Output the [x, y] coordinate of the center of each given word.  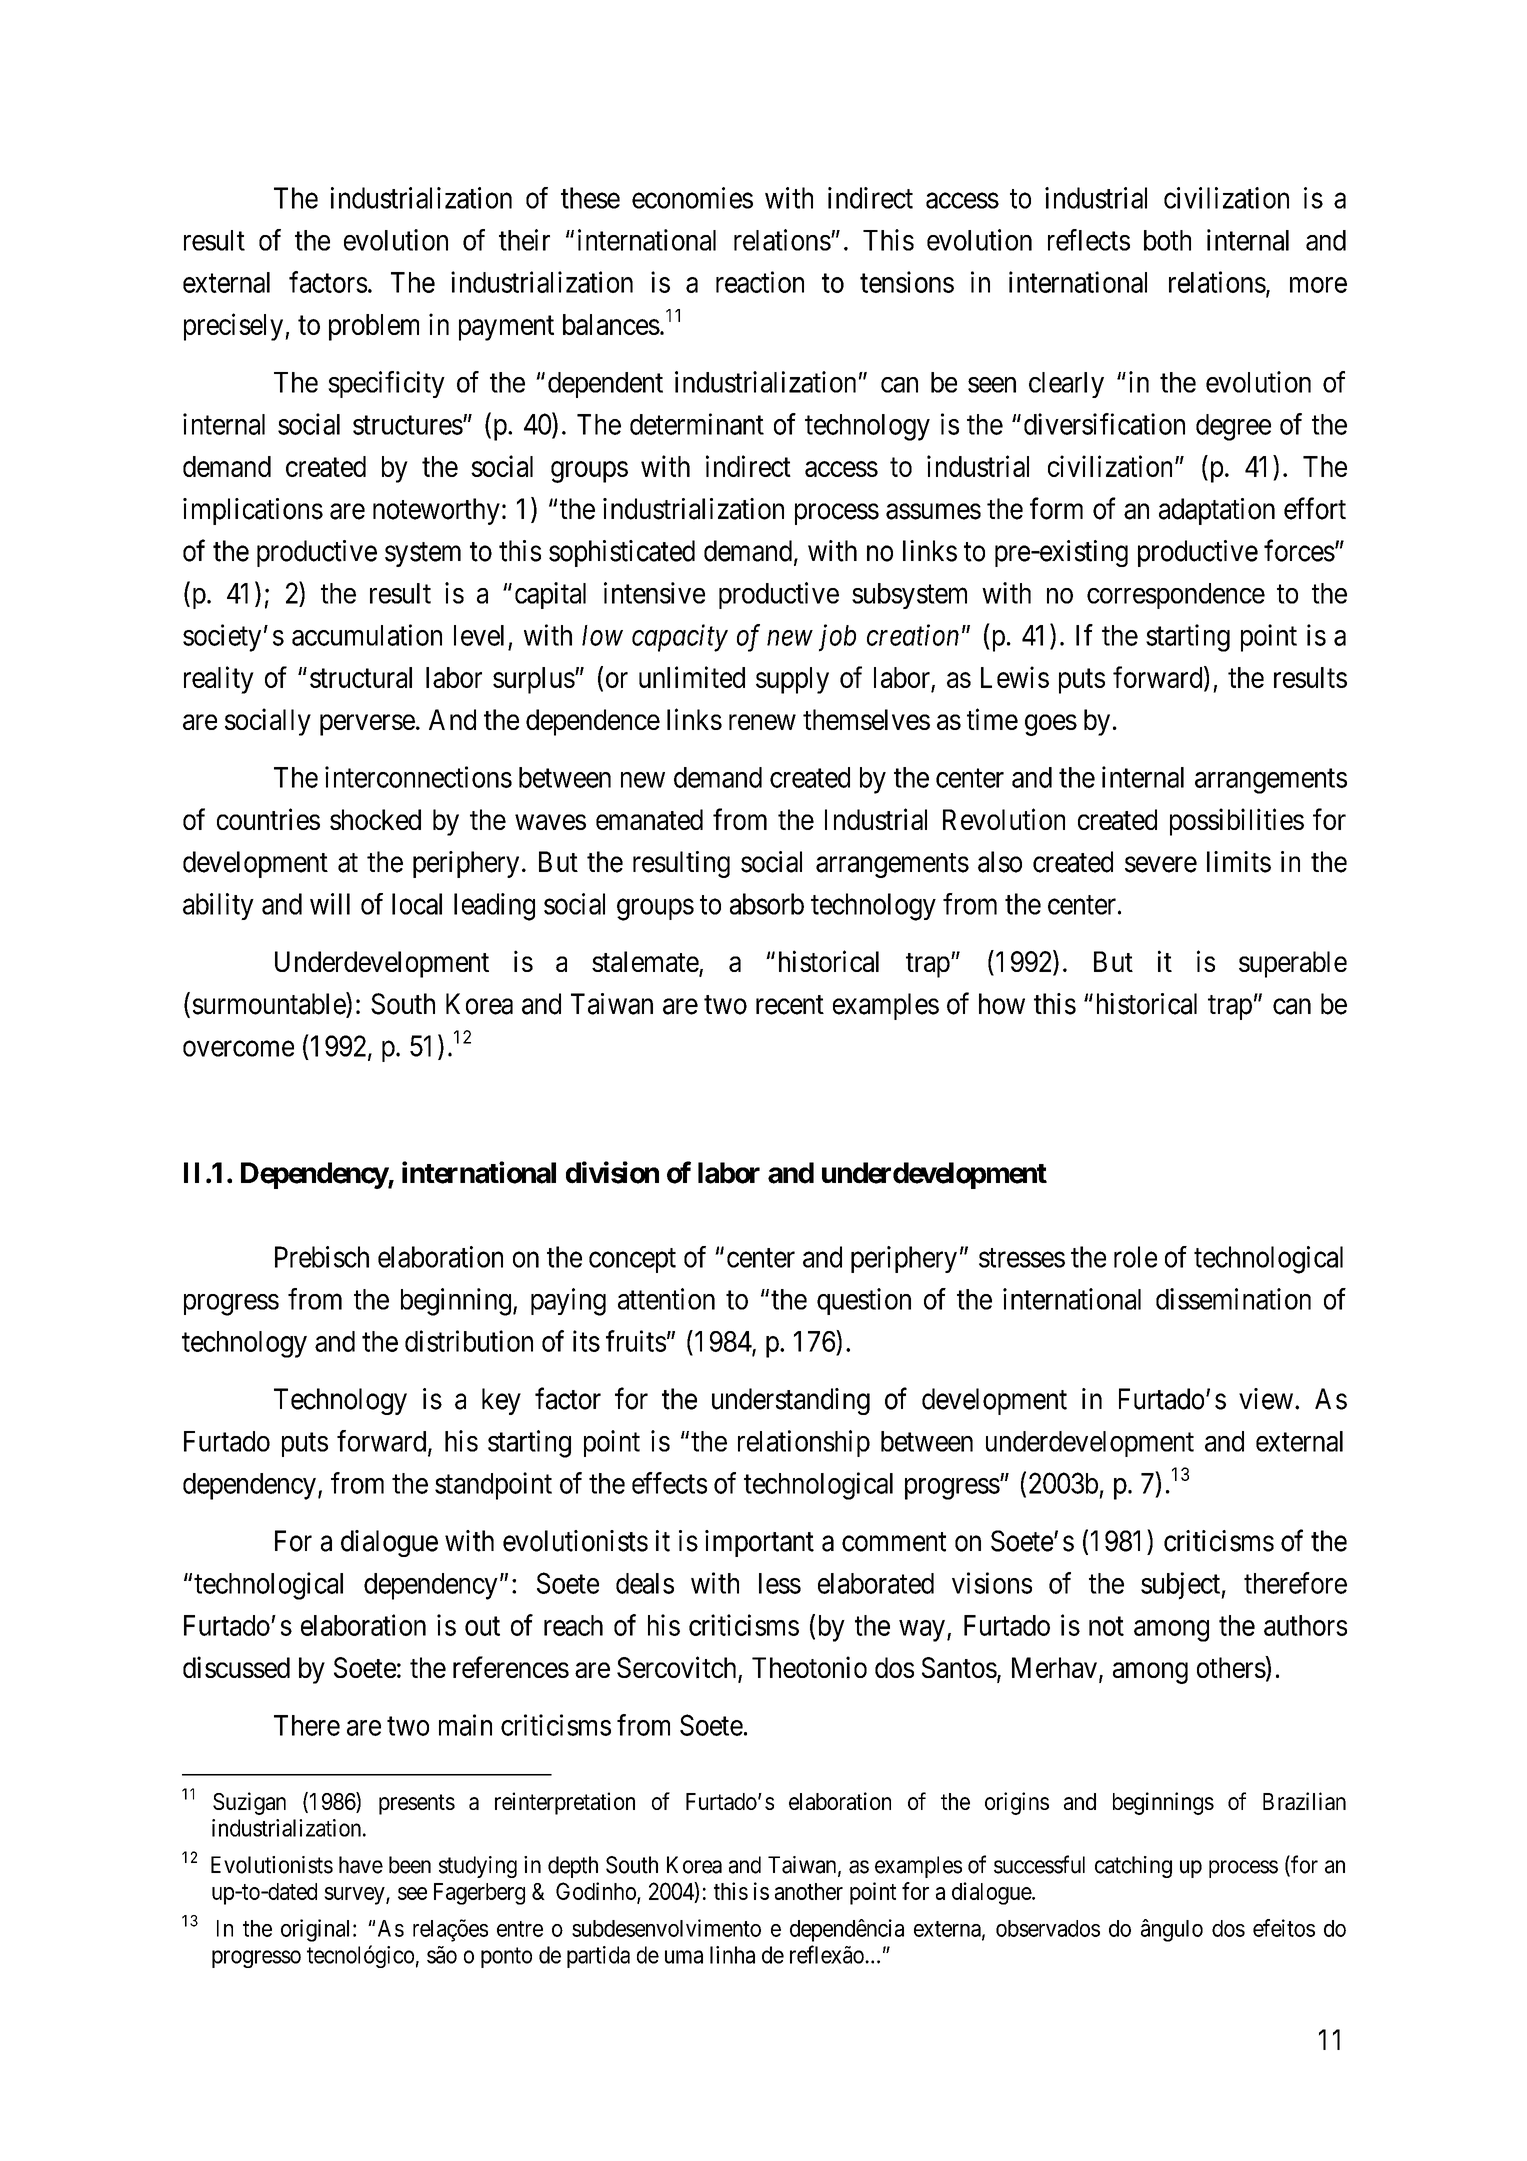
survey [355, 1896]
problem [374, 327]
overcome [238, 1049]
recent [790, 1005]
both [1167, 240]
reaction [760, 282]
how [1002, 1004]
